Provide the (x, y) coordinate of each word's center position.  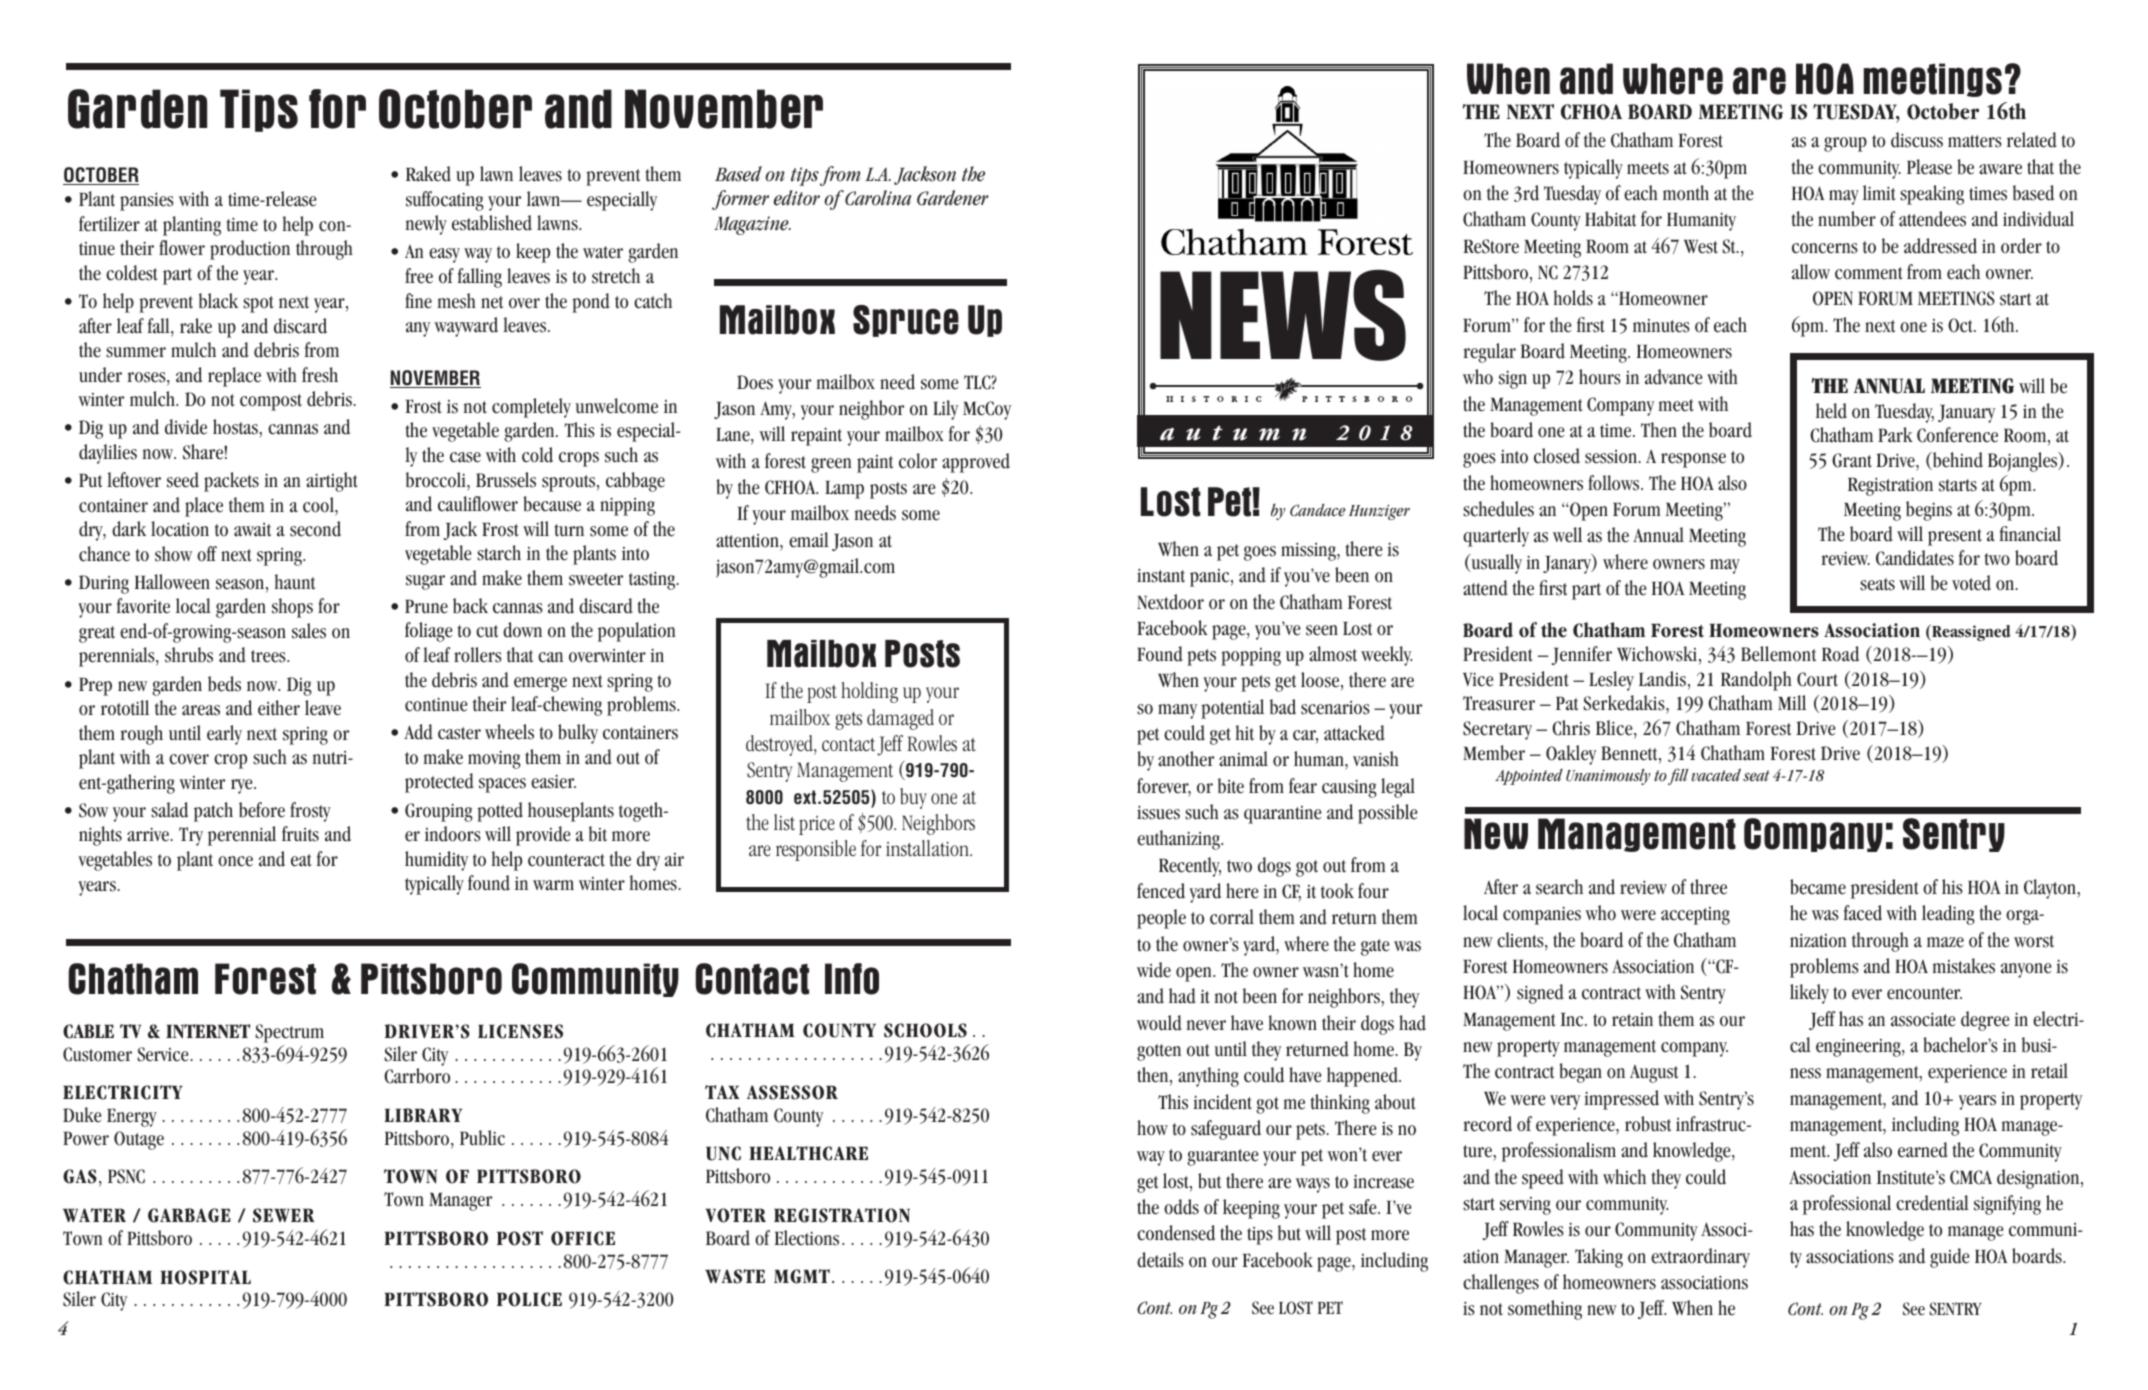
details (1160, 1260)
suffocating (445, 201)
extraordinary (1700, 1258)
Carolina (878, 198)
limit (1879, 193)
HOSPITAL (205, 1277)
